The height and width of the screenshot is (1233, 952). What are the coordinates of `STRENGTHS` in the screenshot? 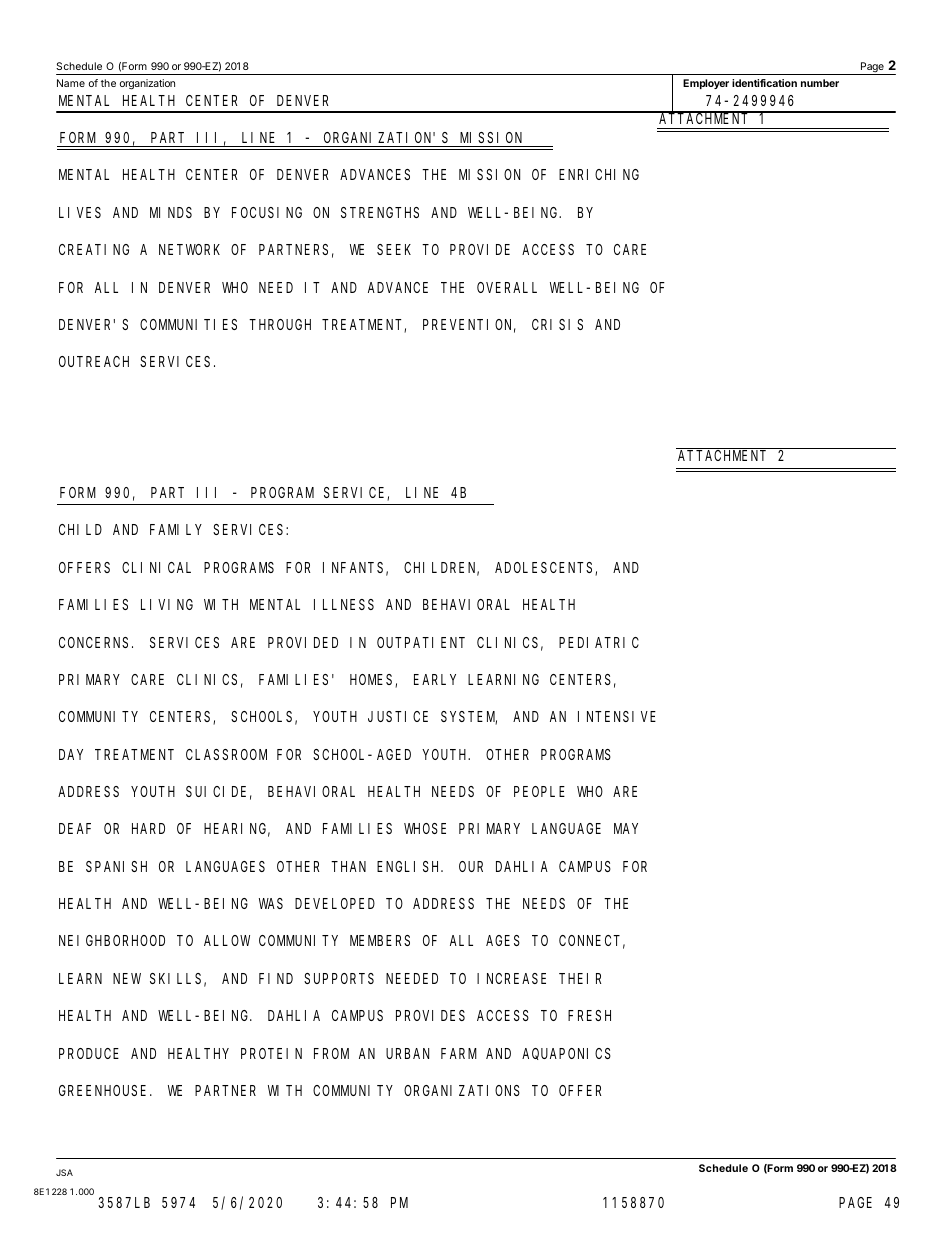 It's located at (380, 212).
